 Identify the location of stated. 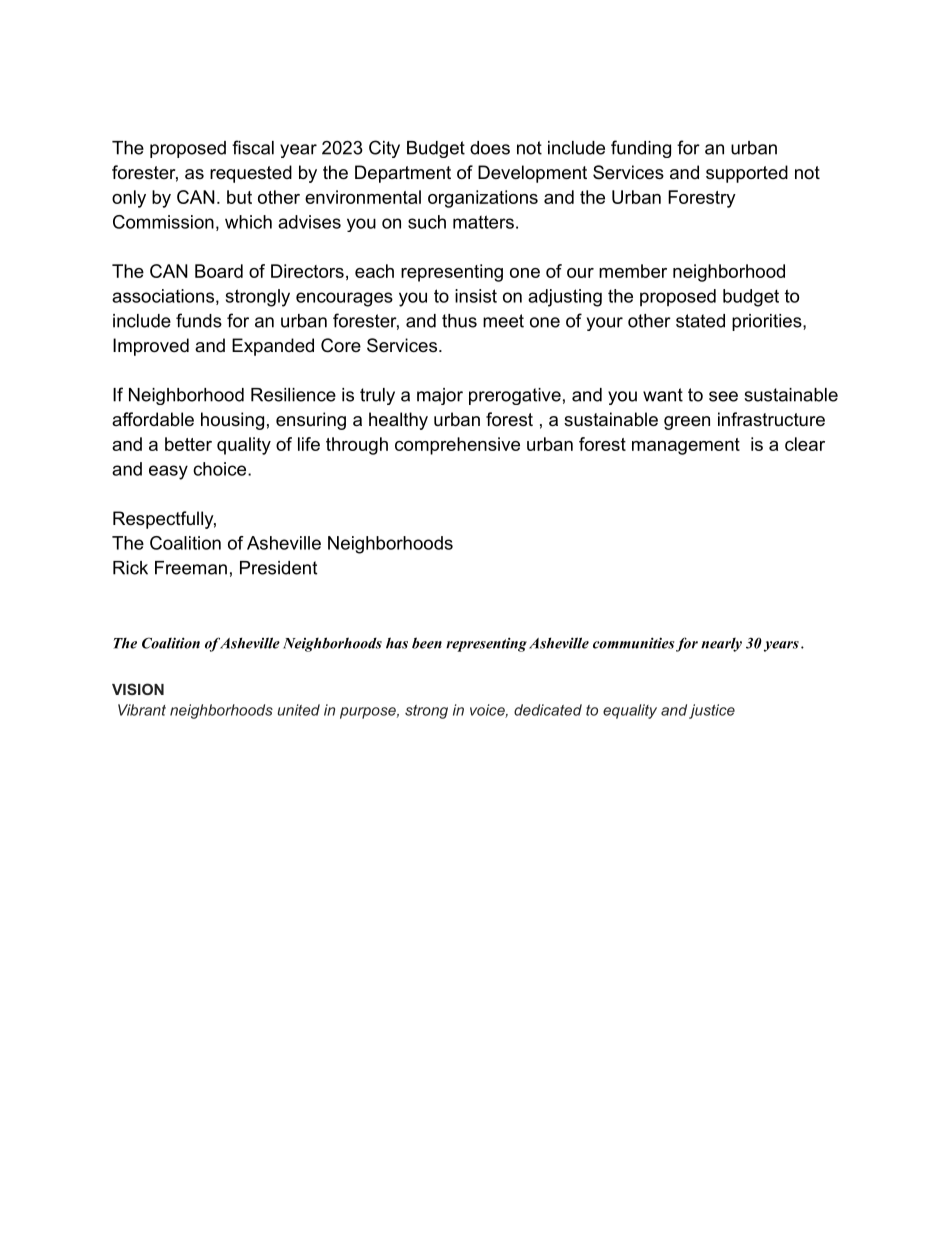
(700, 321).
